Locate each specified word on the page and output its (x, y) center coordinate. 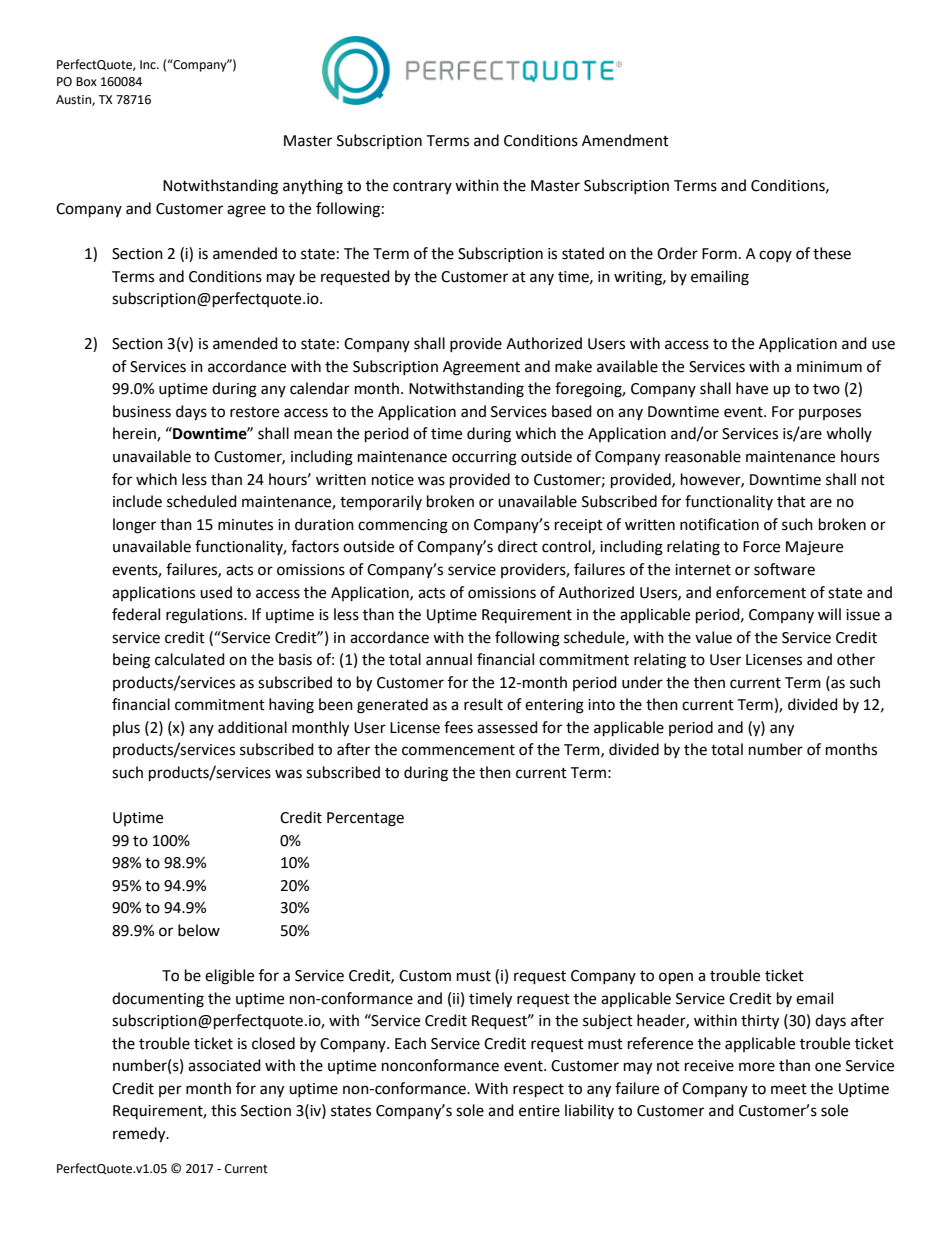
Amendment (625, 140)
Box (86, 81)
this (223, 1110)
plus (126, 728)
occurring (484, 458)
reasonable (703, 456)
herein (135, 434)
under (642, 682)
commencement (458, 750)
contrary (422, 187)
